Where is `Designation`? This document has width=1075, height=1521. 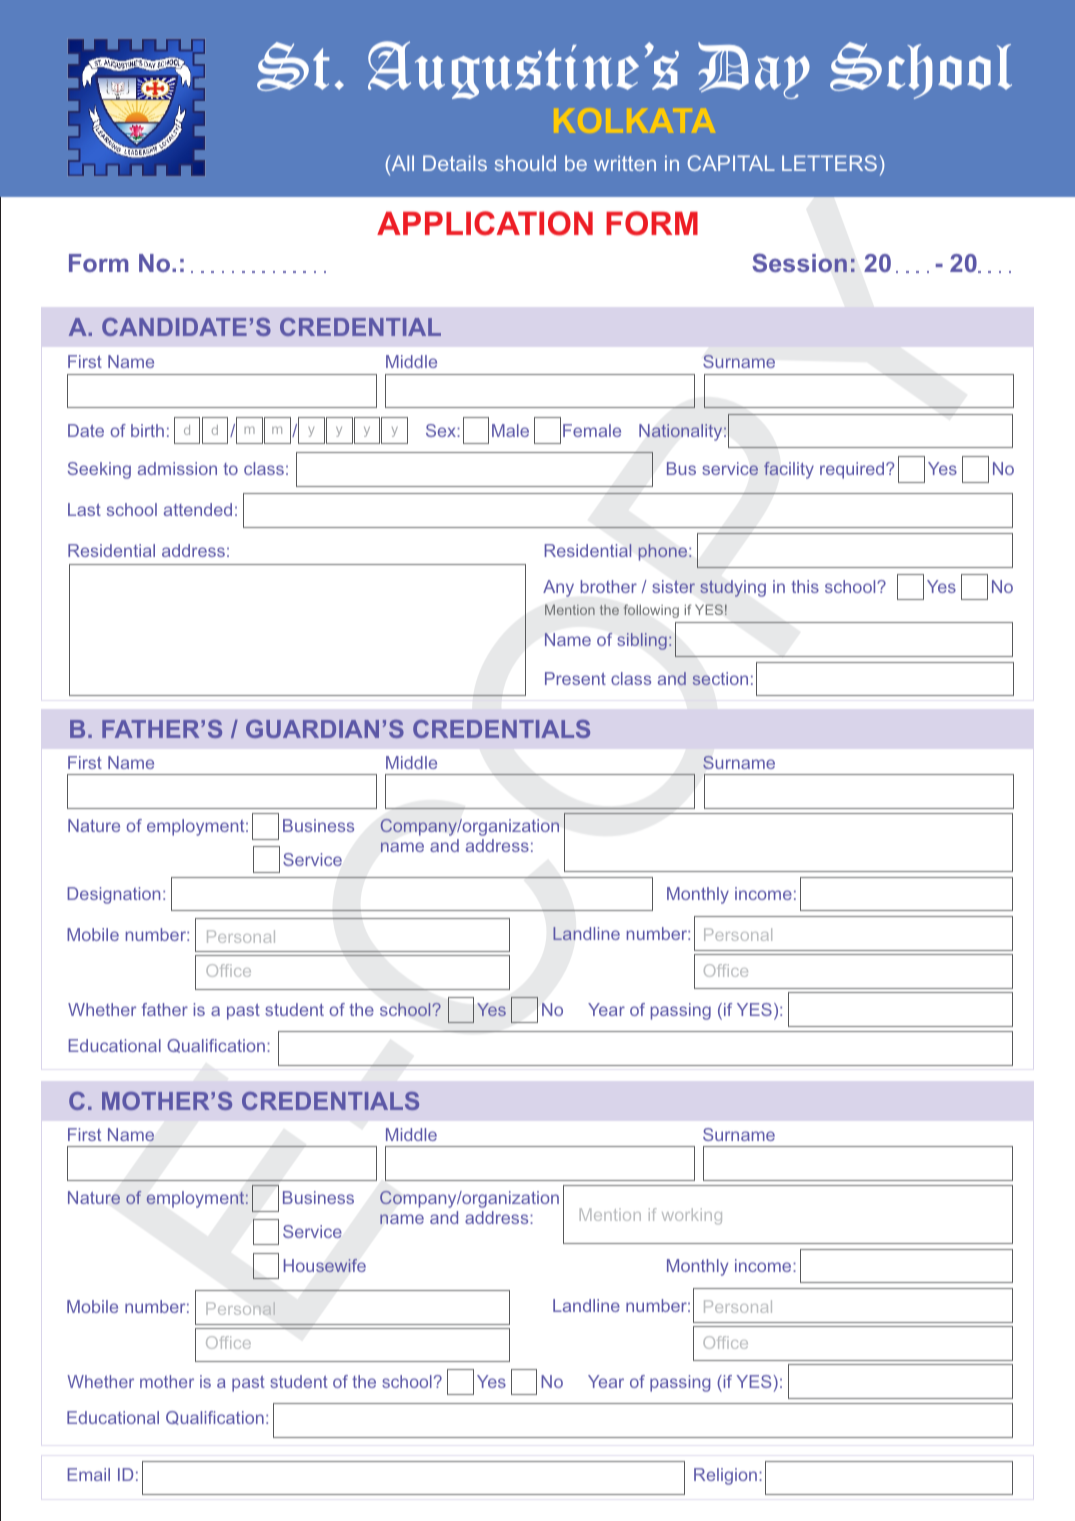 Designation is located at coordinates (113, 895).
